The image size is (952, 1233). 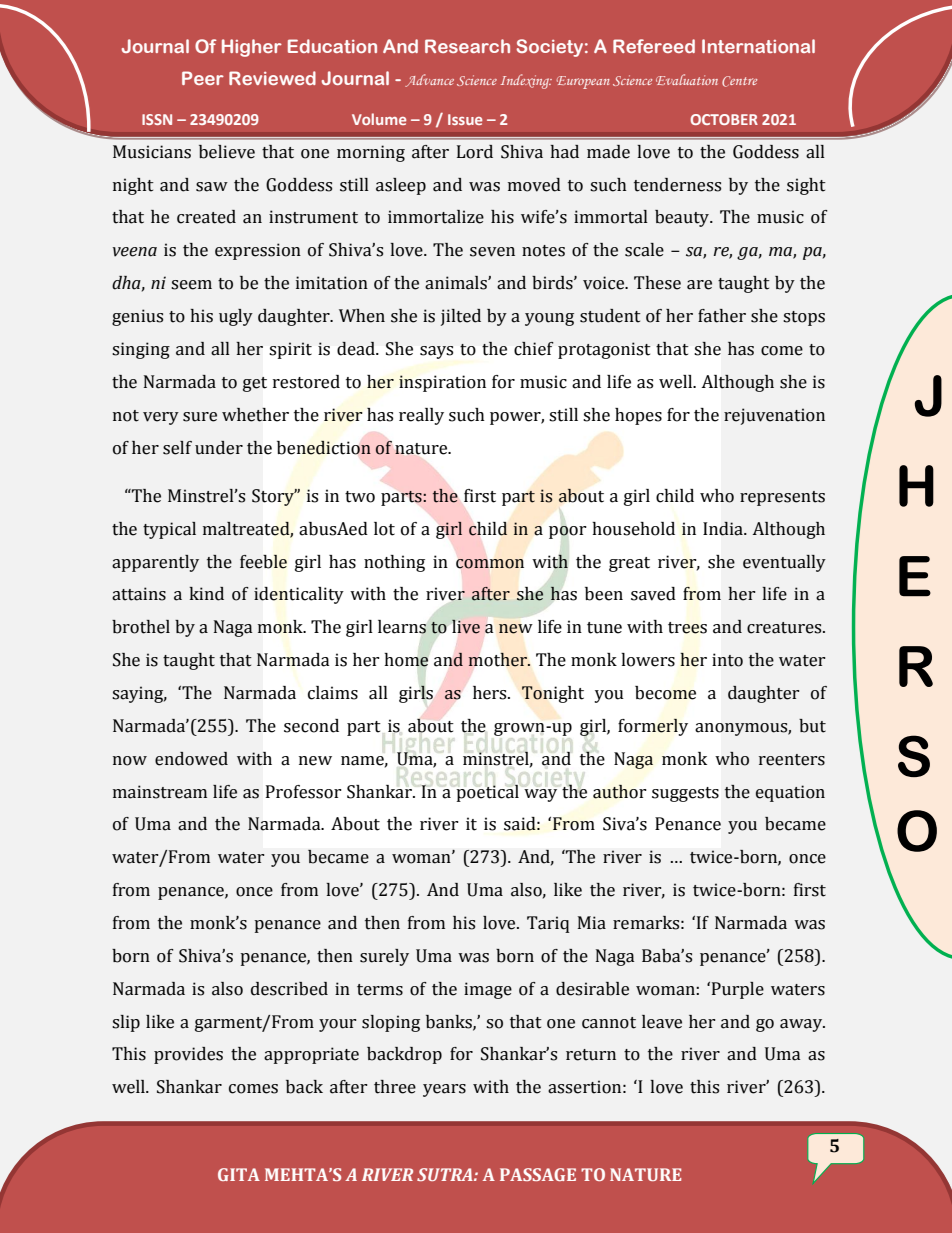 I want to click on father, so click(x=722, y=316).
